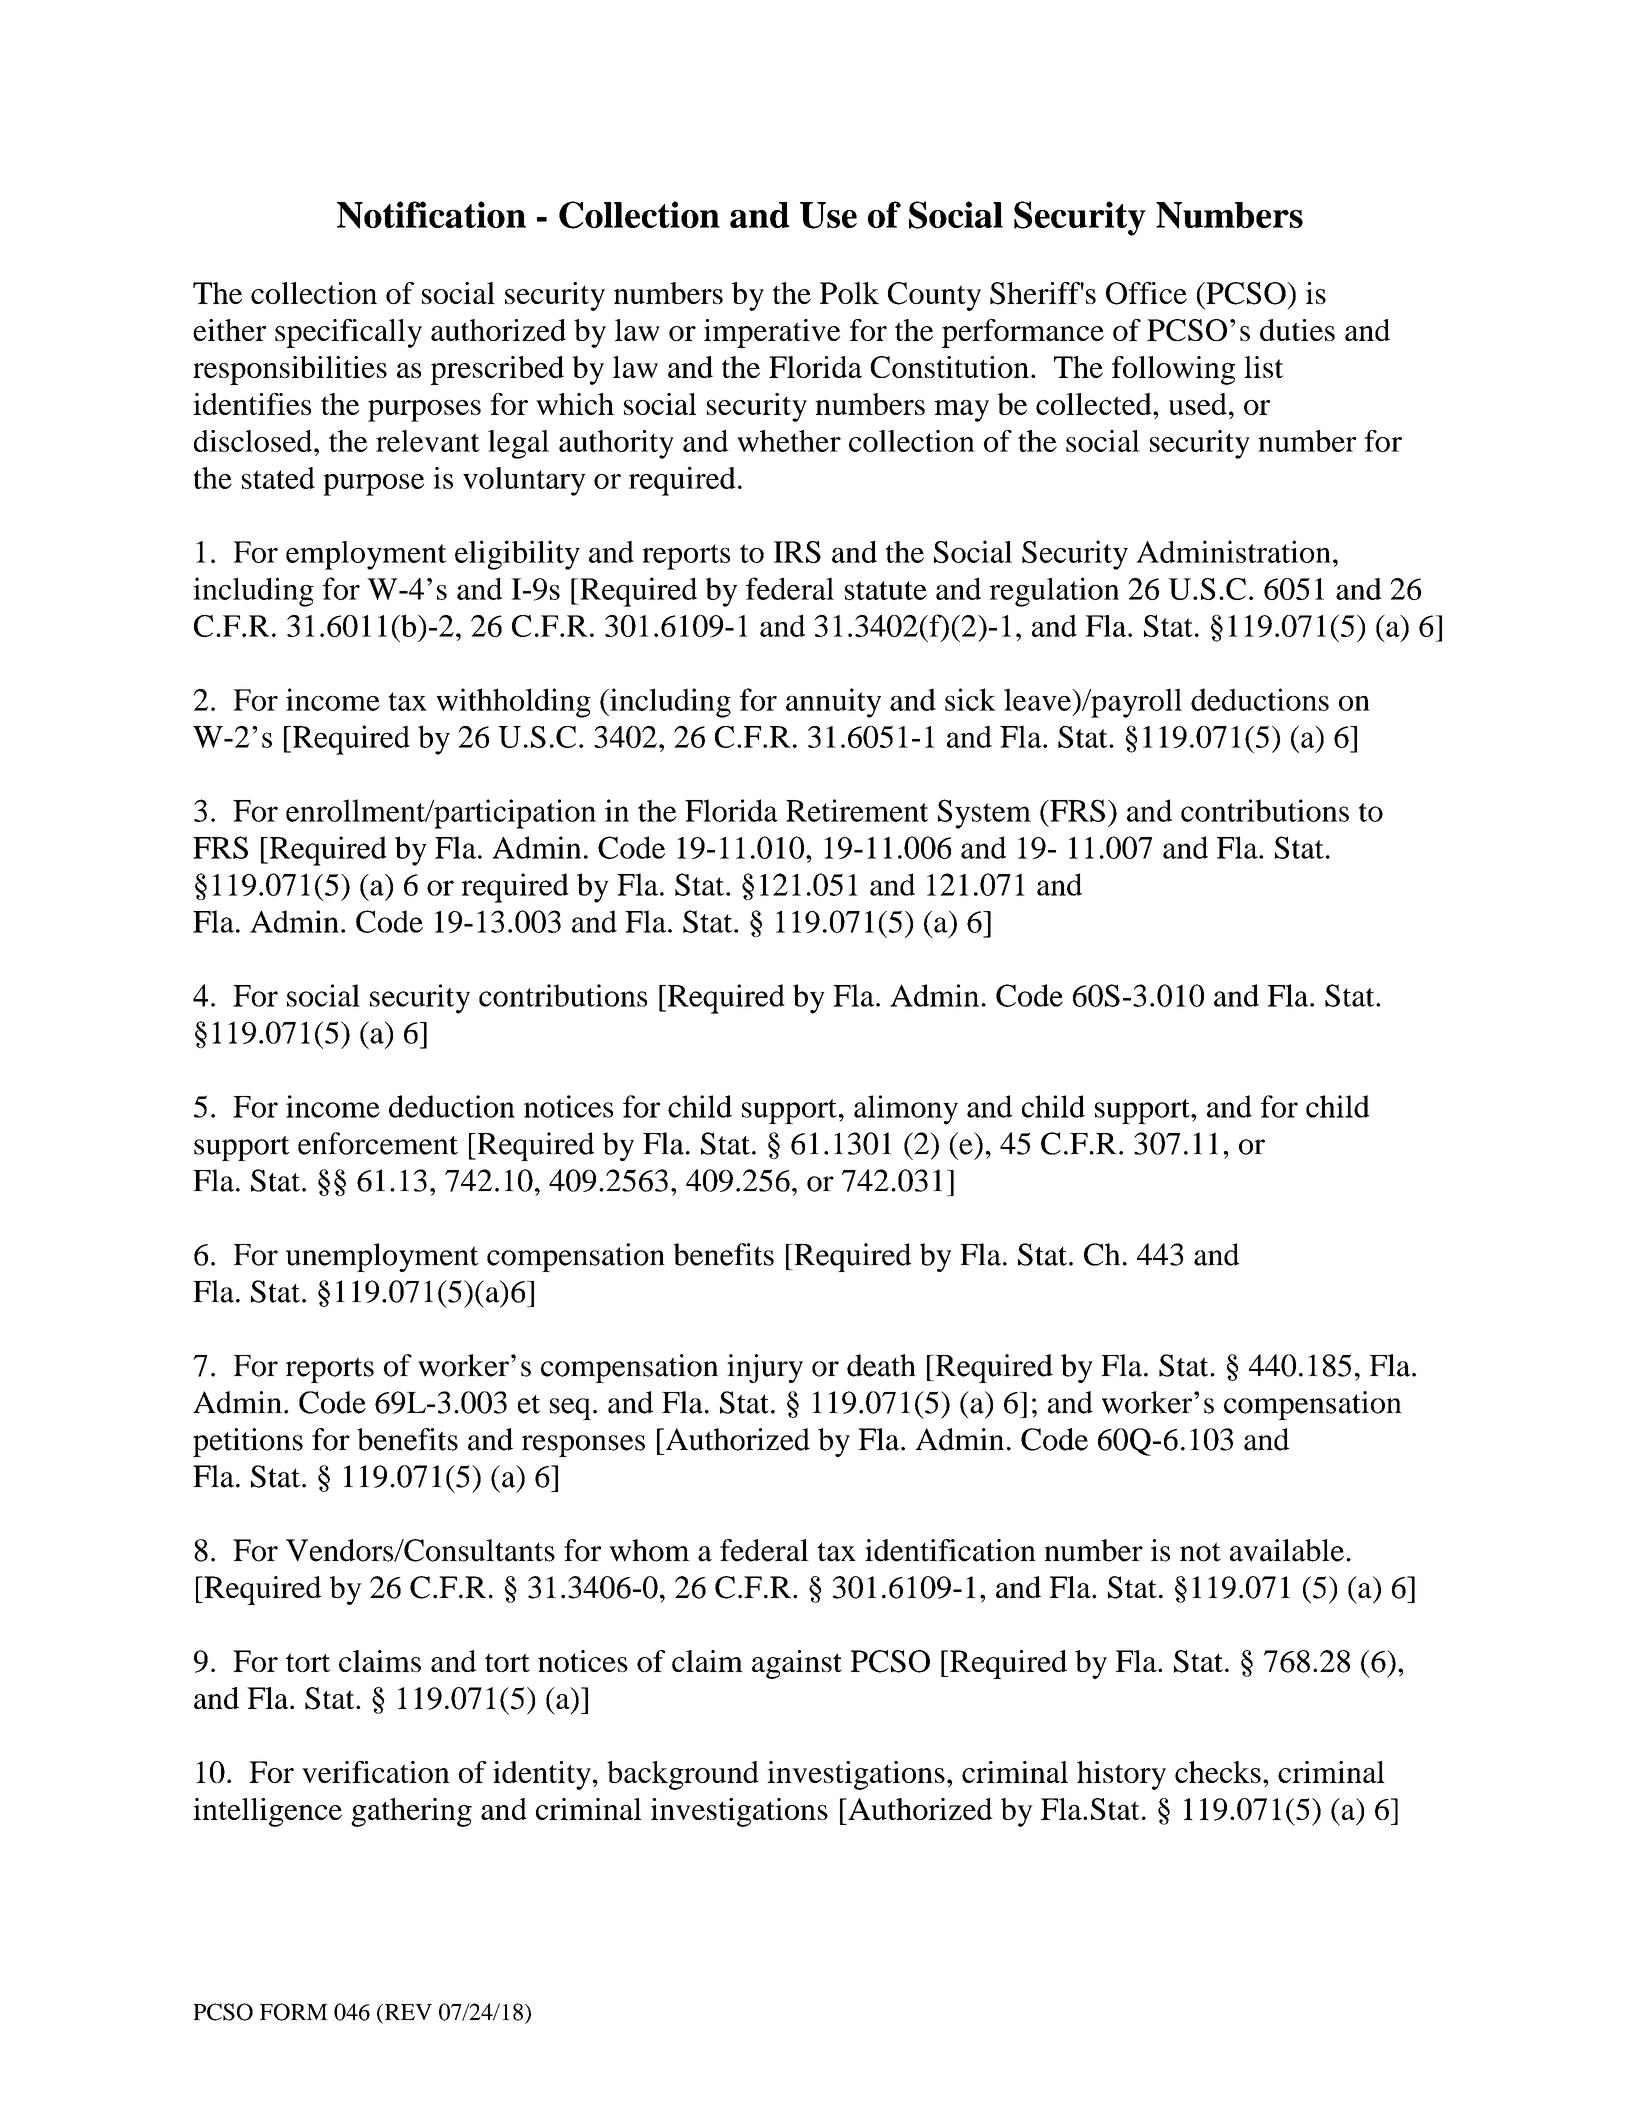  I want to click on imperative, so click(772, 333).
